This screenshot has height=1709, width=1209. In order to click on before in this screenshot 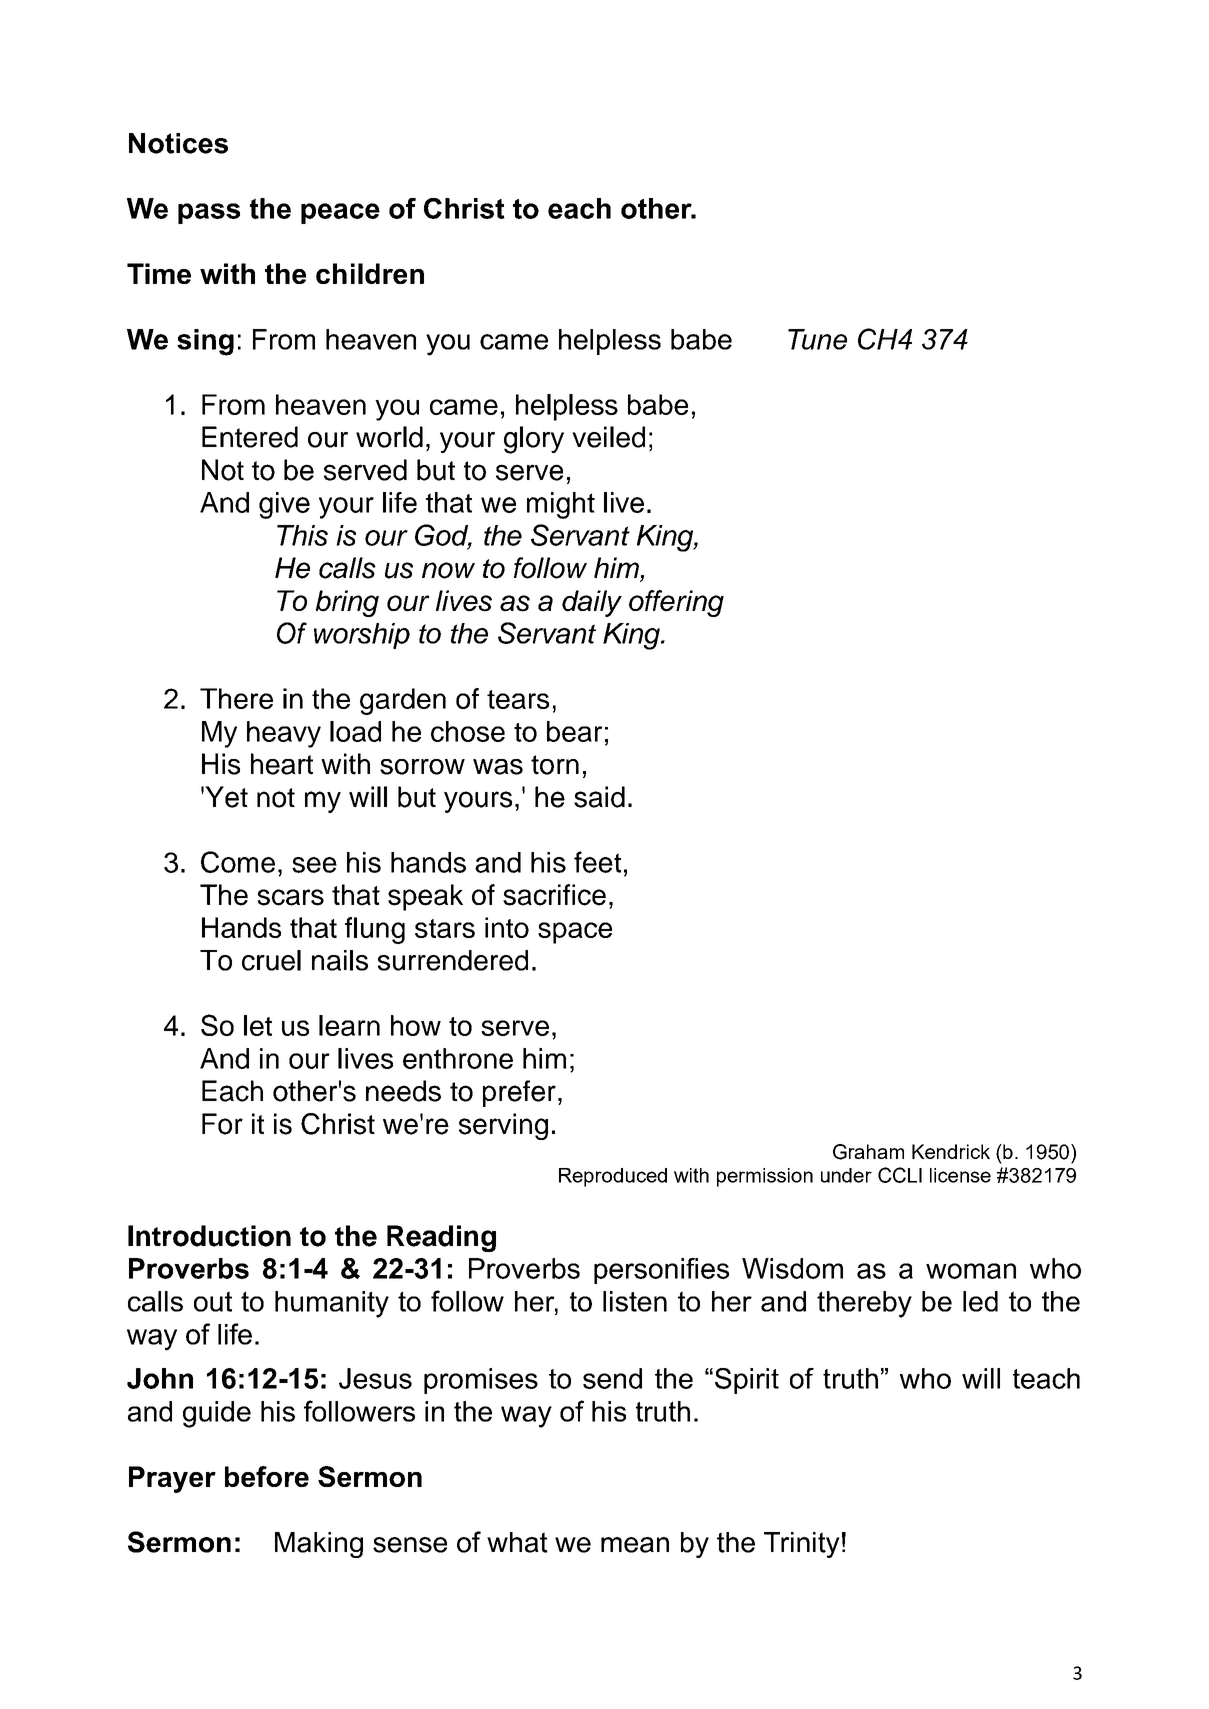, I will do `click(267, 1476)`.
